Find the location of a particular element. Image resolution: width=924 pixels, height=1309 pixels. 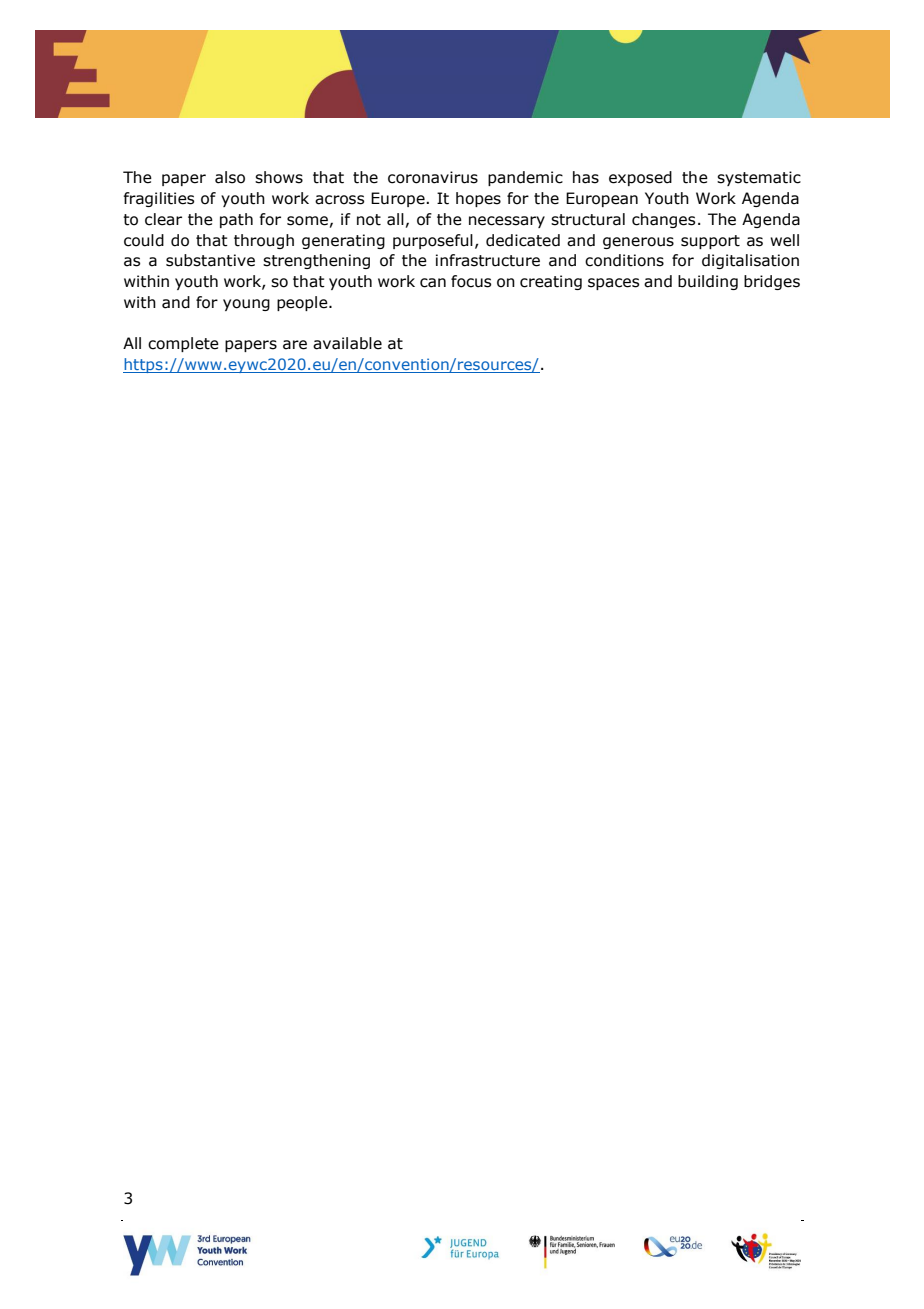

complete is located at coordinates (183, 344).
